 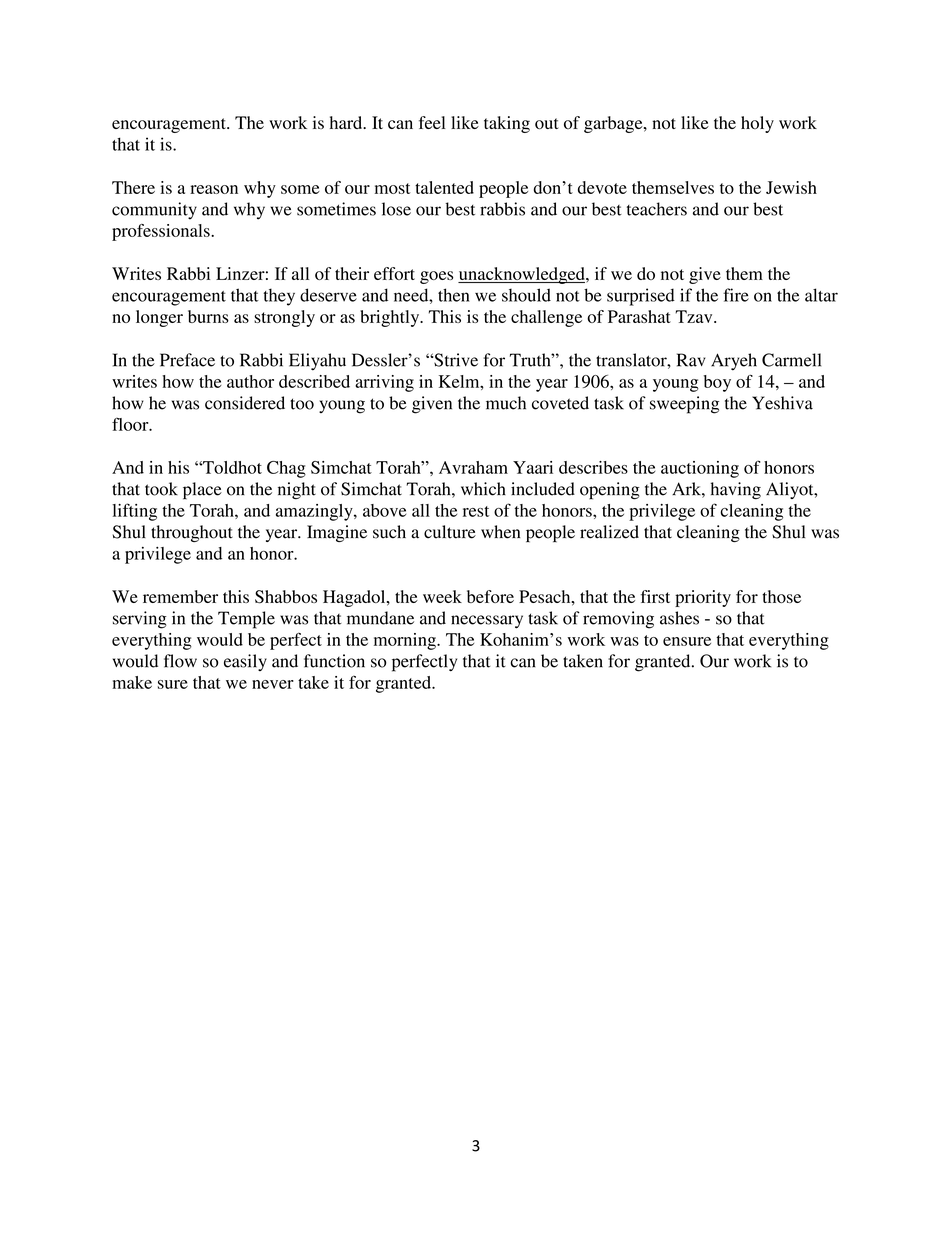 I want to click on auctioning, so click(x=700, y=469).
